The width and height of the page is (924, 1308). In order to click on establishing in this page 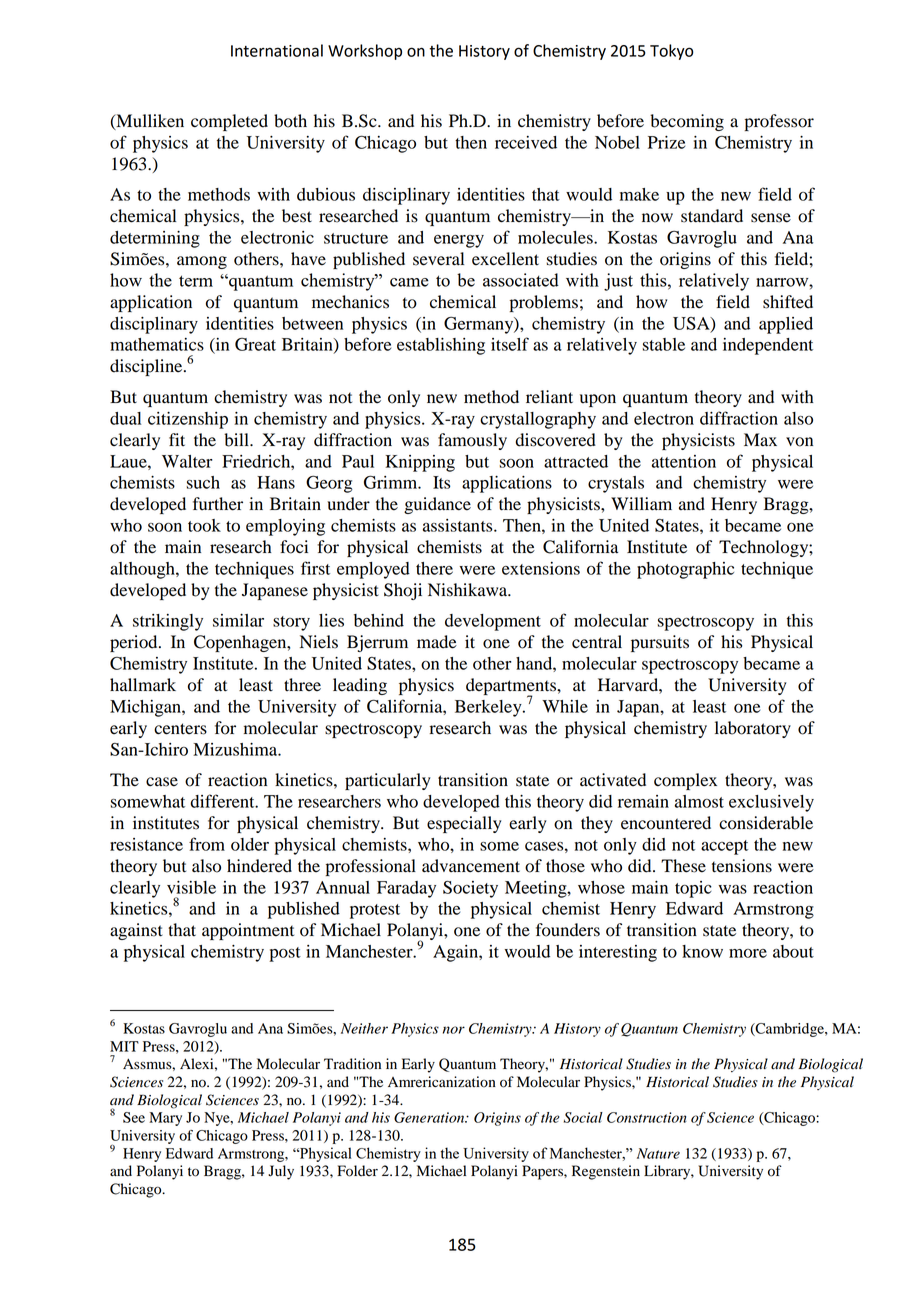, I will do `click(441, 346)`.
